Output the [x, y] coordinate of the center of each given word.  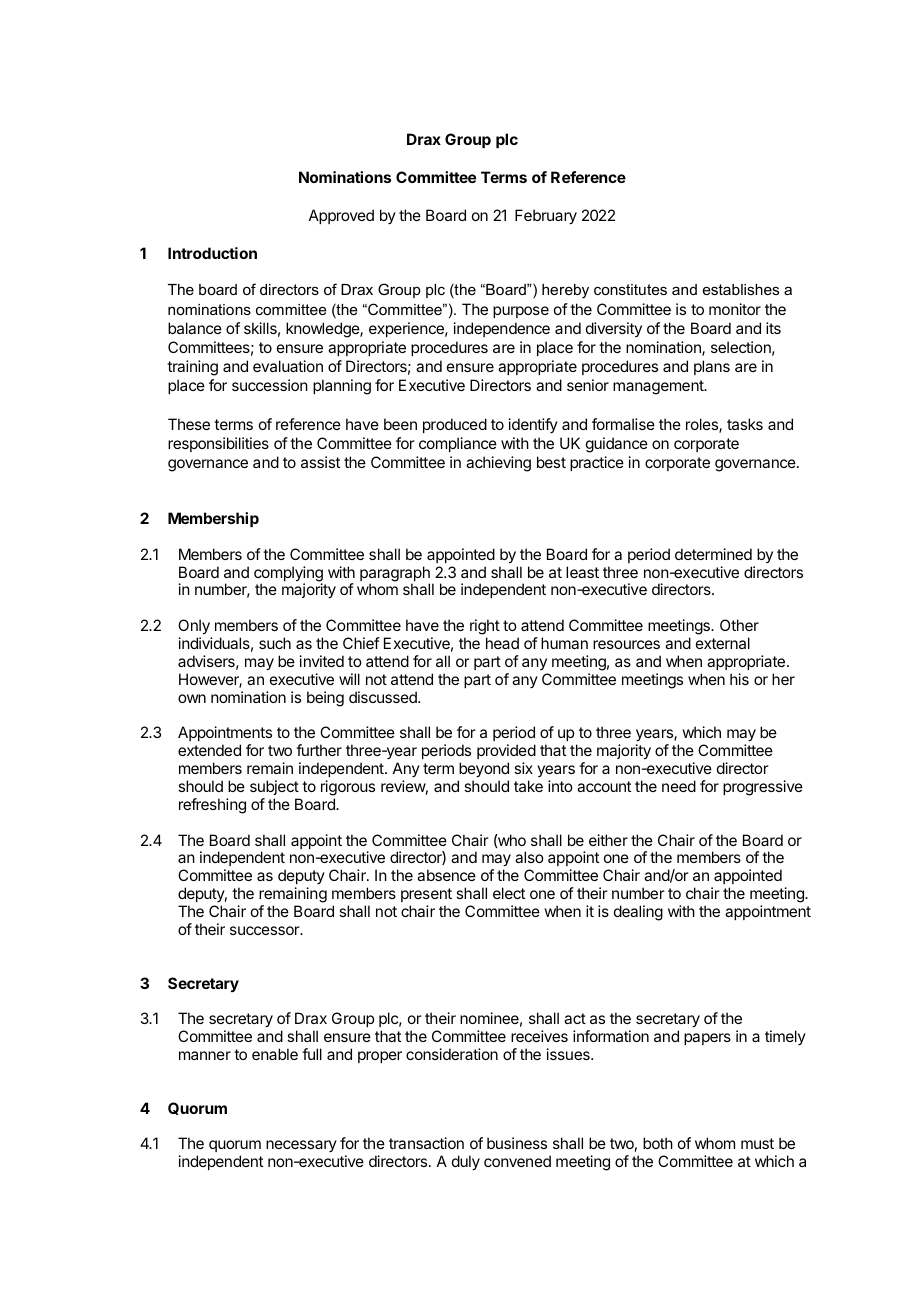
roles [703, 425]
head [502, 643]
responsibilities [218, 444]
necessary [301, 1146]
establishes [741, 289]
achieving [498, 464]
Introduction [212, 253]
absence [446, 875]
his [739, 679]
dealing [638, 913]
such [275, 643]
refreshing [212, 806]
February [546, 217]
